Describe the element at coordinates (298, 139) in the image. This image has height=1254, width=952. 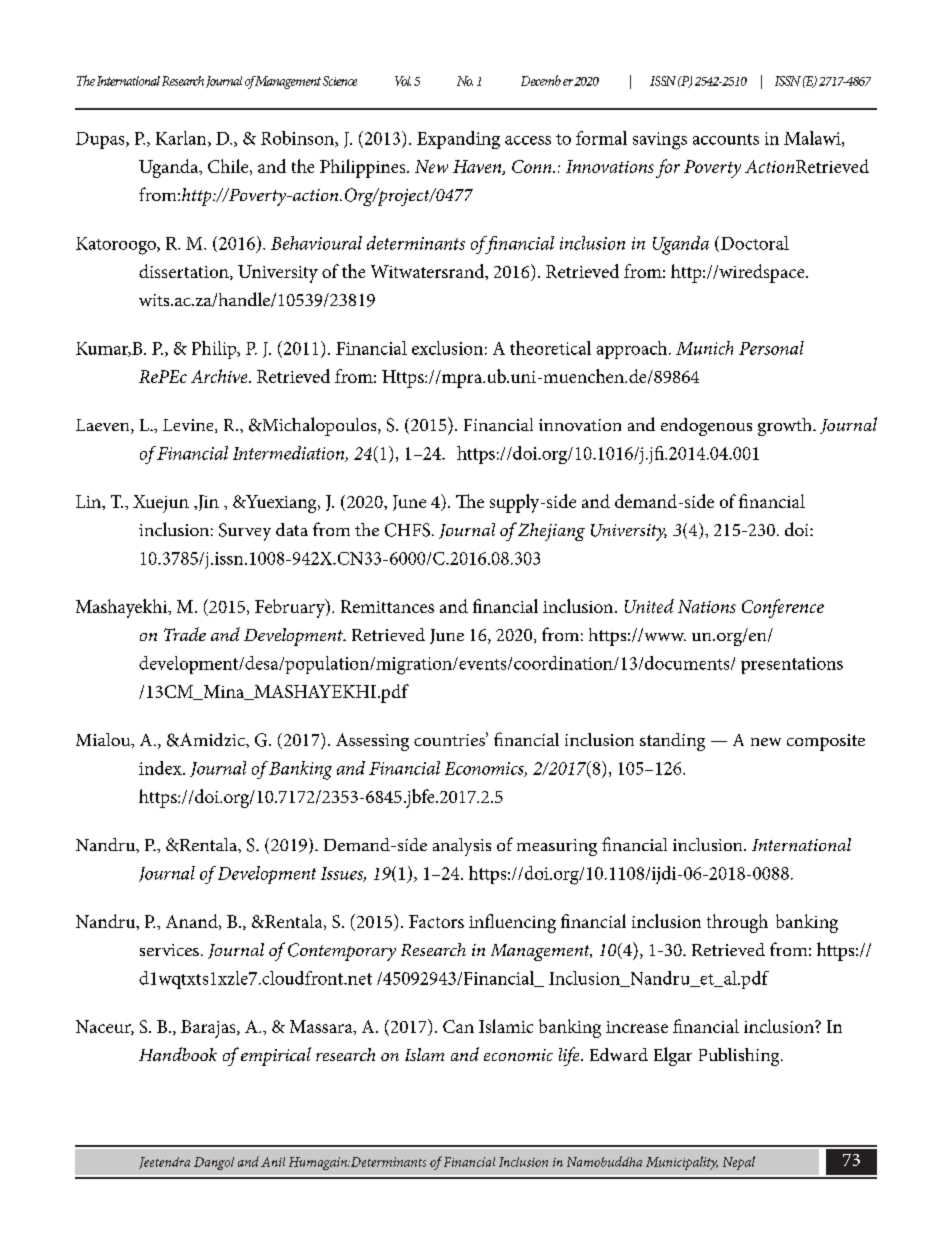
I see `Robinson` at that location.
